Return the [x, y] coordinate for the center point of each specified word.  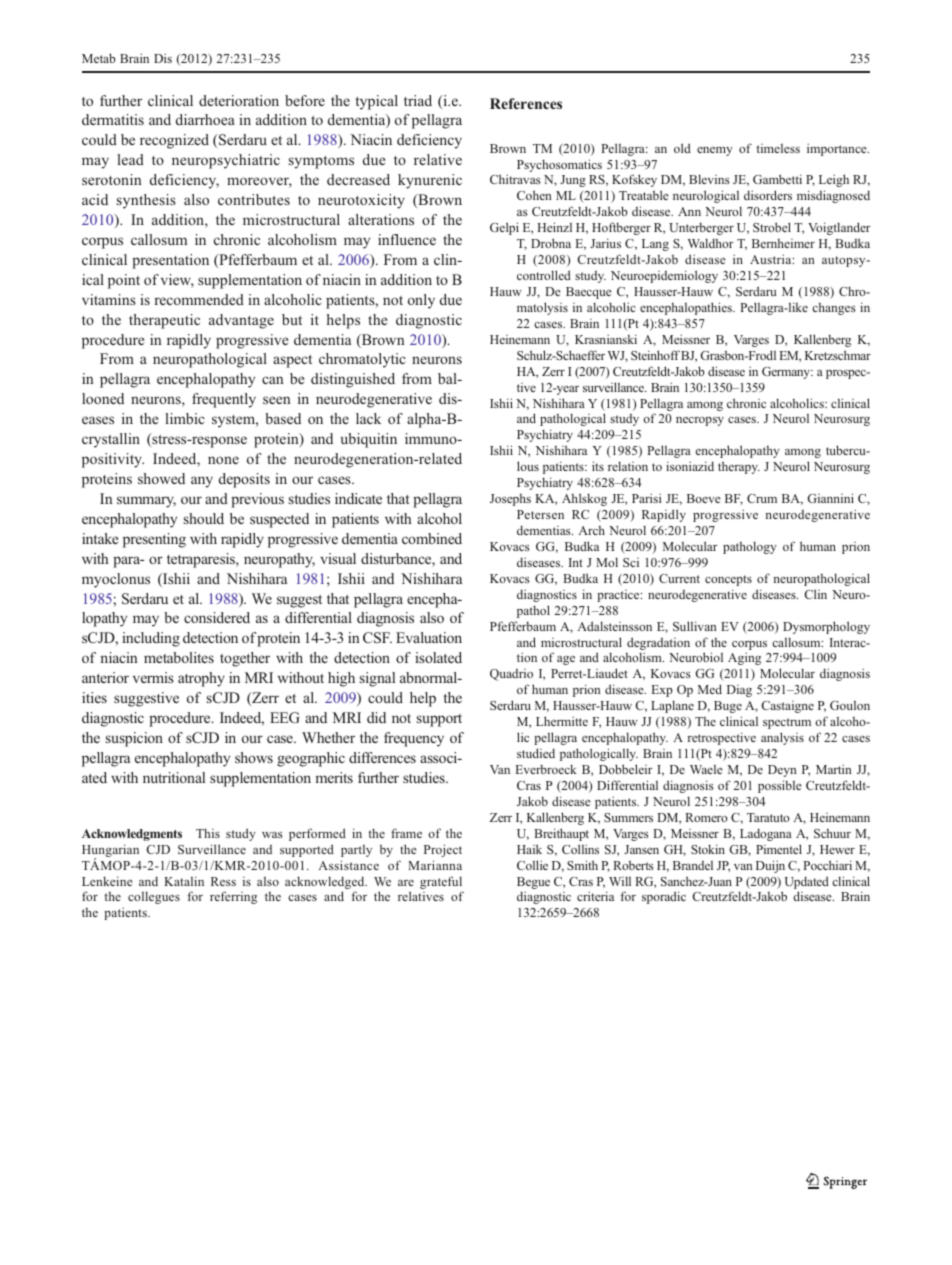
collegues [154, 897]
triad [418, 100]
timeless [778, 148]
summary [146, 502]
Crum [762, 498]
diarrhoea [205, 119]
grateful [441, 884]
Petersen [540, 514]
